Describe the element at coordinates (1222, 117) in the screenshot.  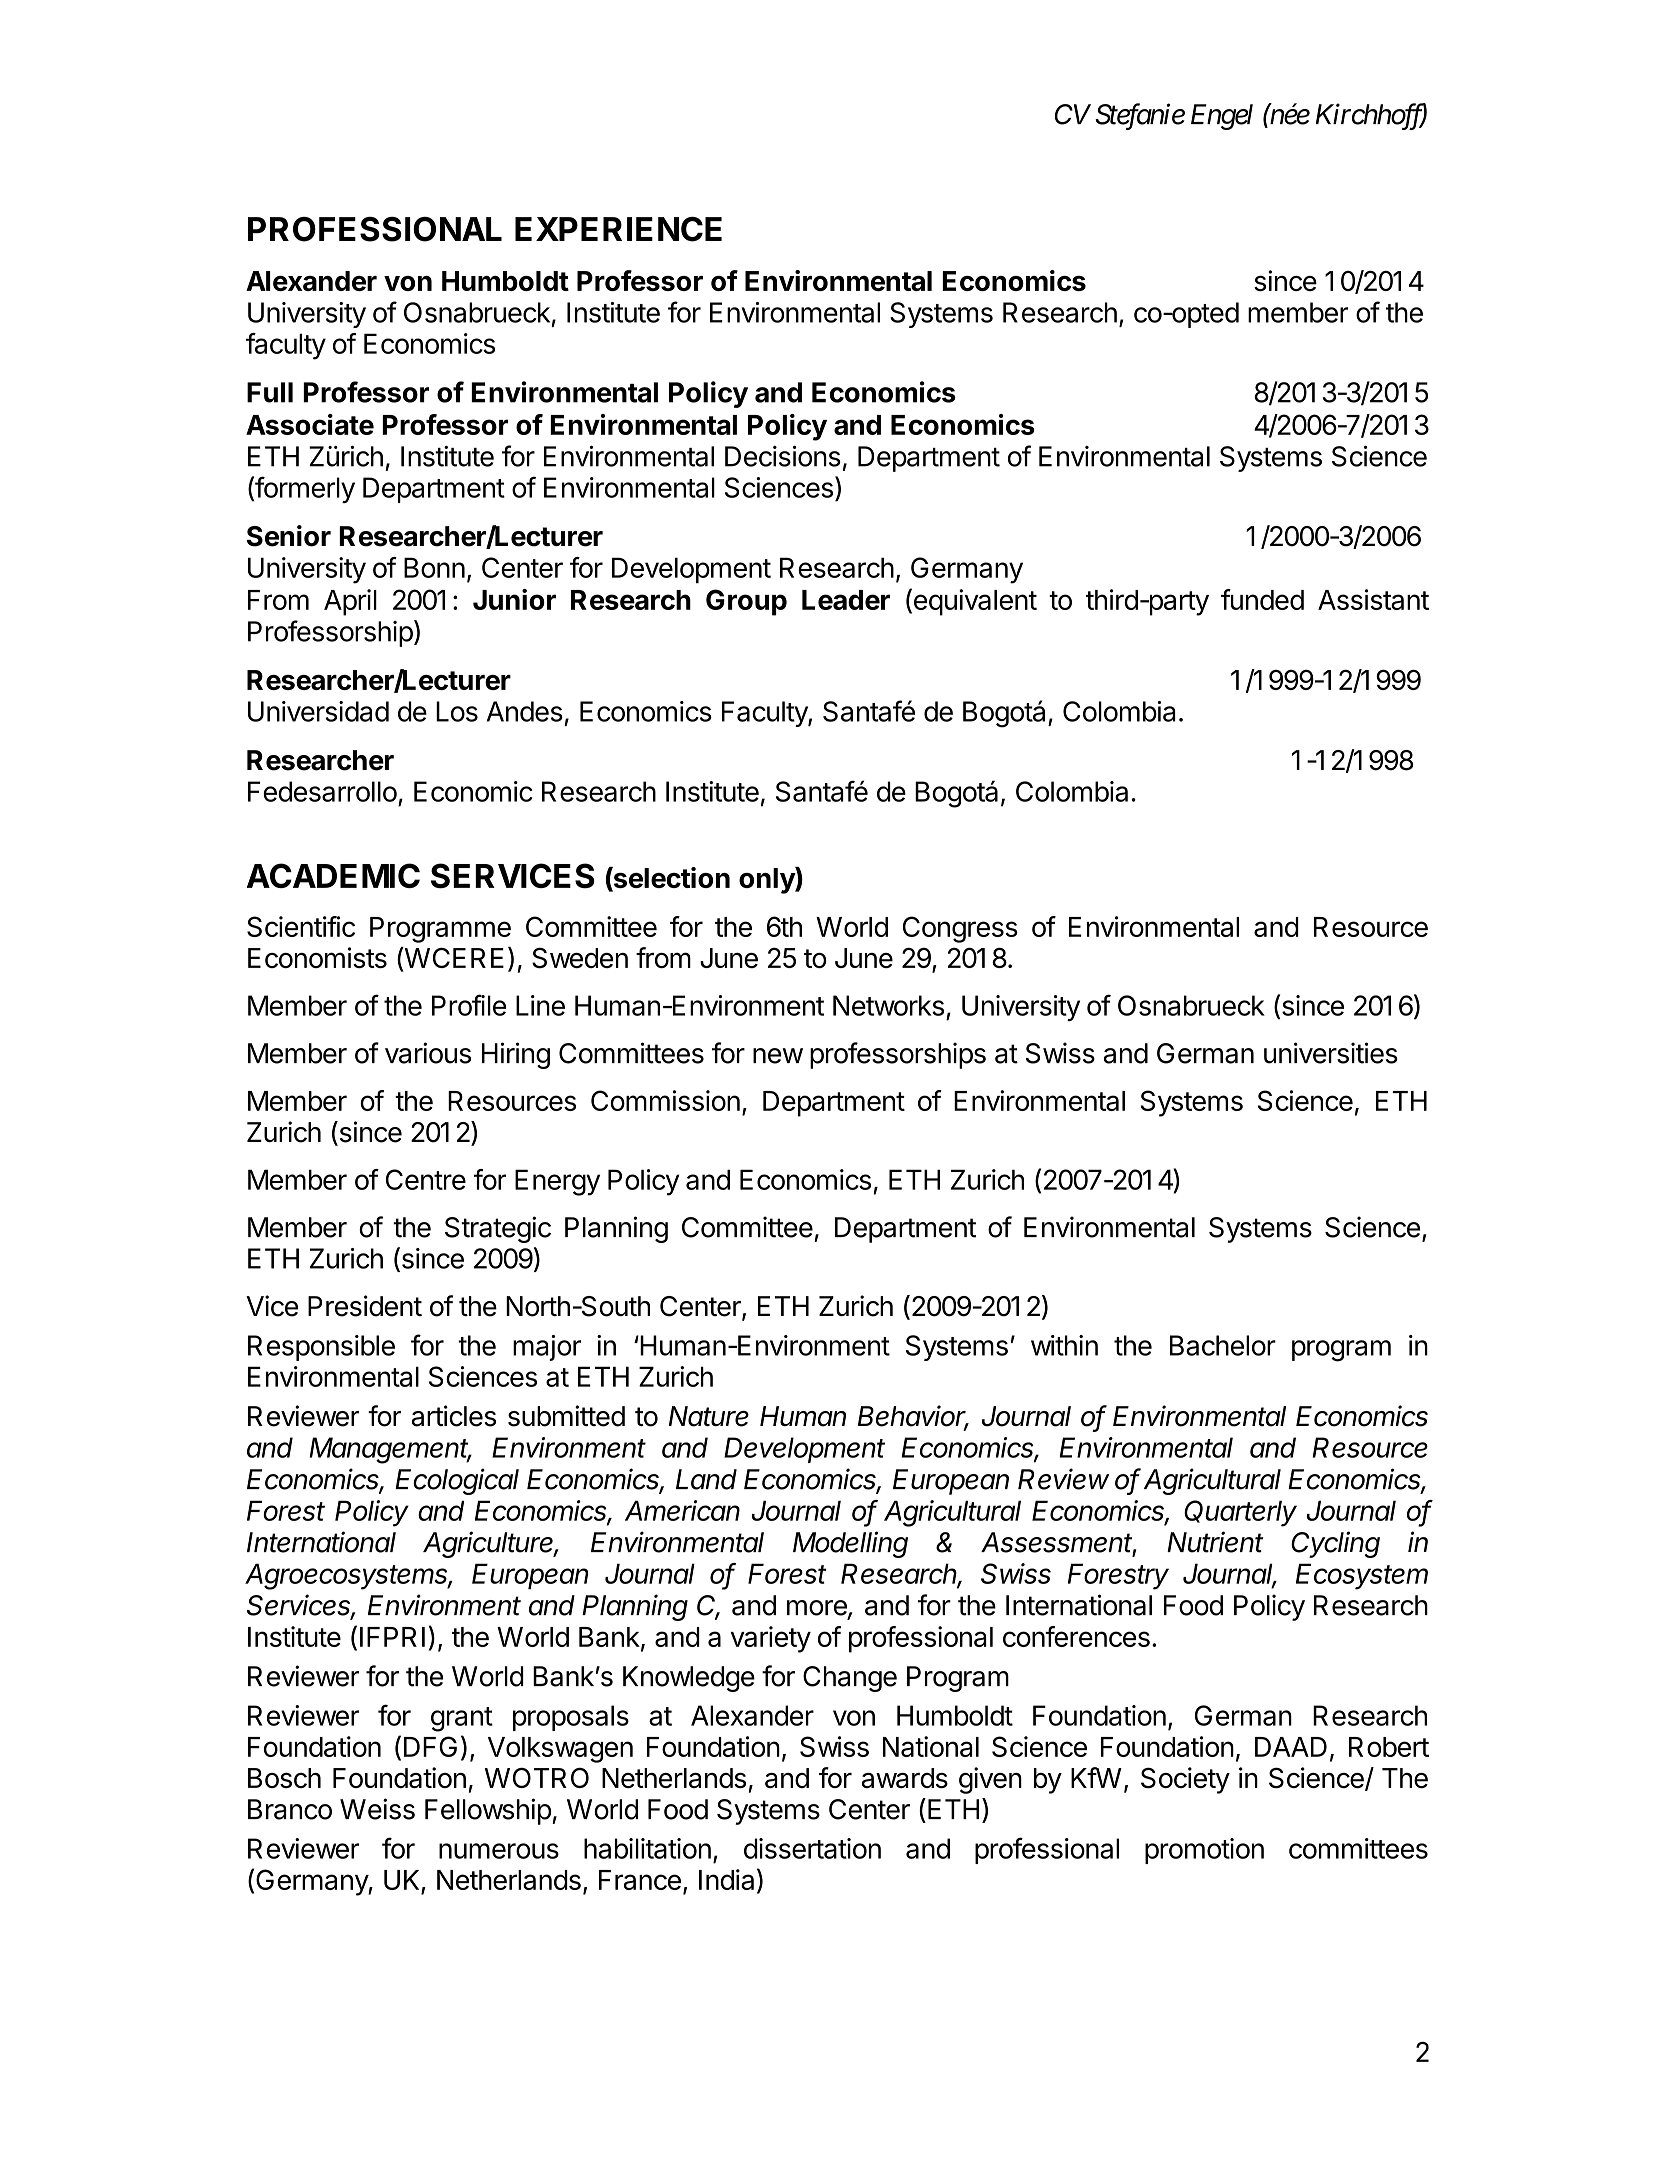
I see `Engel` at that location.
